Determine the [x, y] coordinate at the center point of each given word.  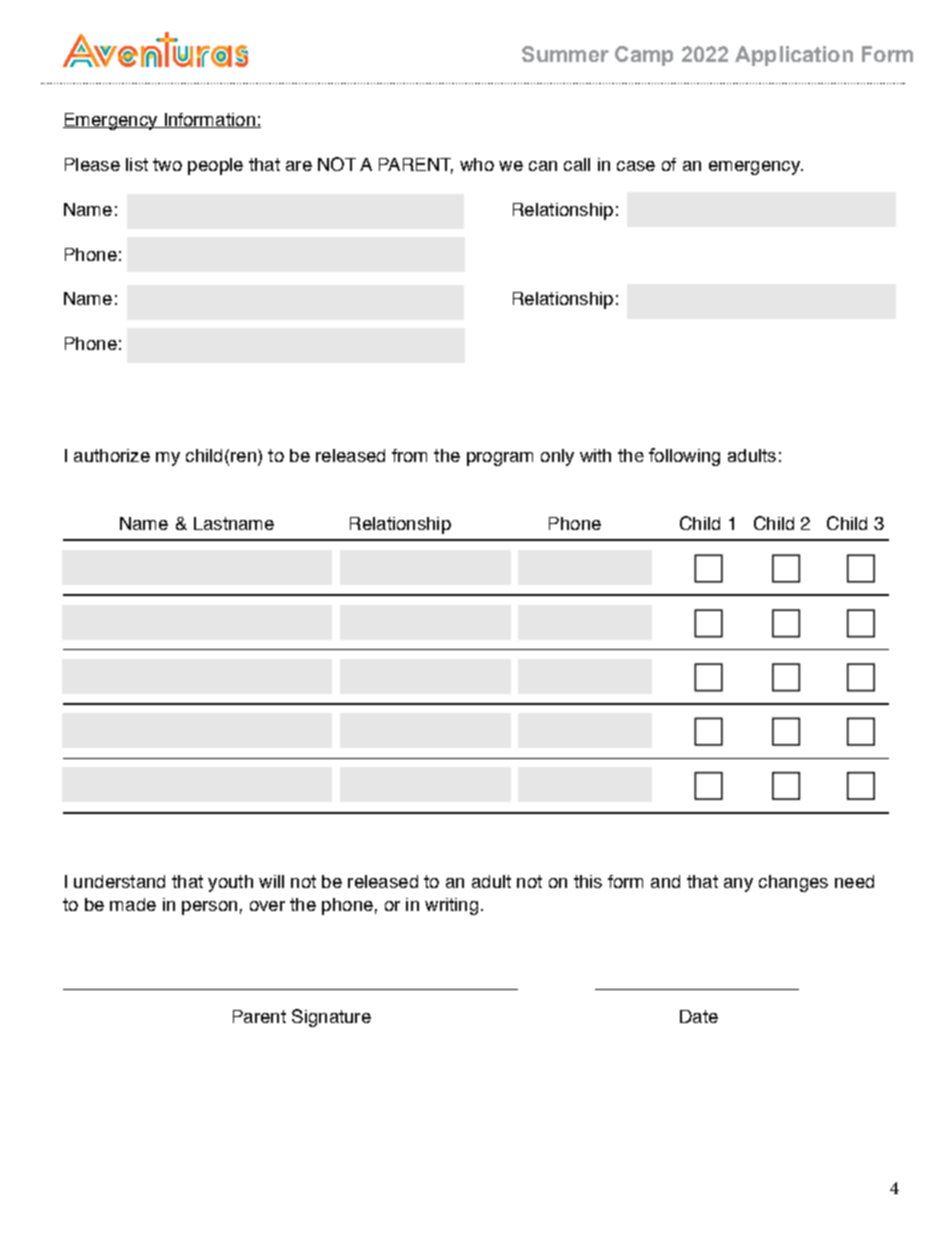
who [477, 164]
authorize [112, 455]
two [167, 164]
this [588, 881]
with [595, 455]
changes [793, 883]
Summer [565, 54]
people [215, 166]
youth [230, 883]
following [684, 457]
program [500, 459]
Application [794, 56]
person [209, 908]
